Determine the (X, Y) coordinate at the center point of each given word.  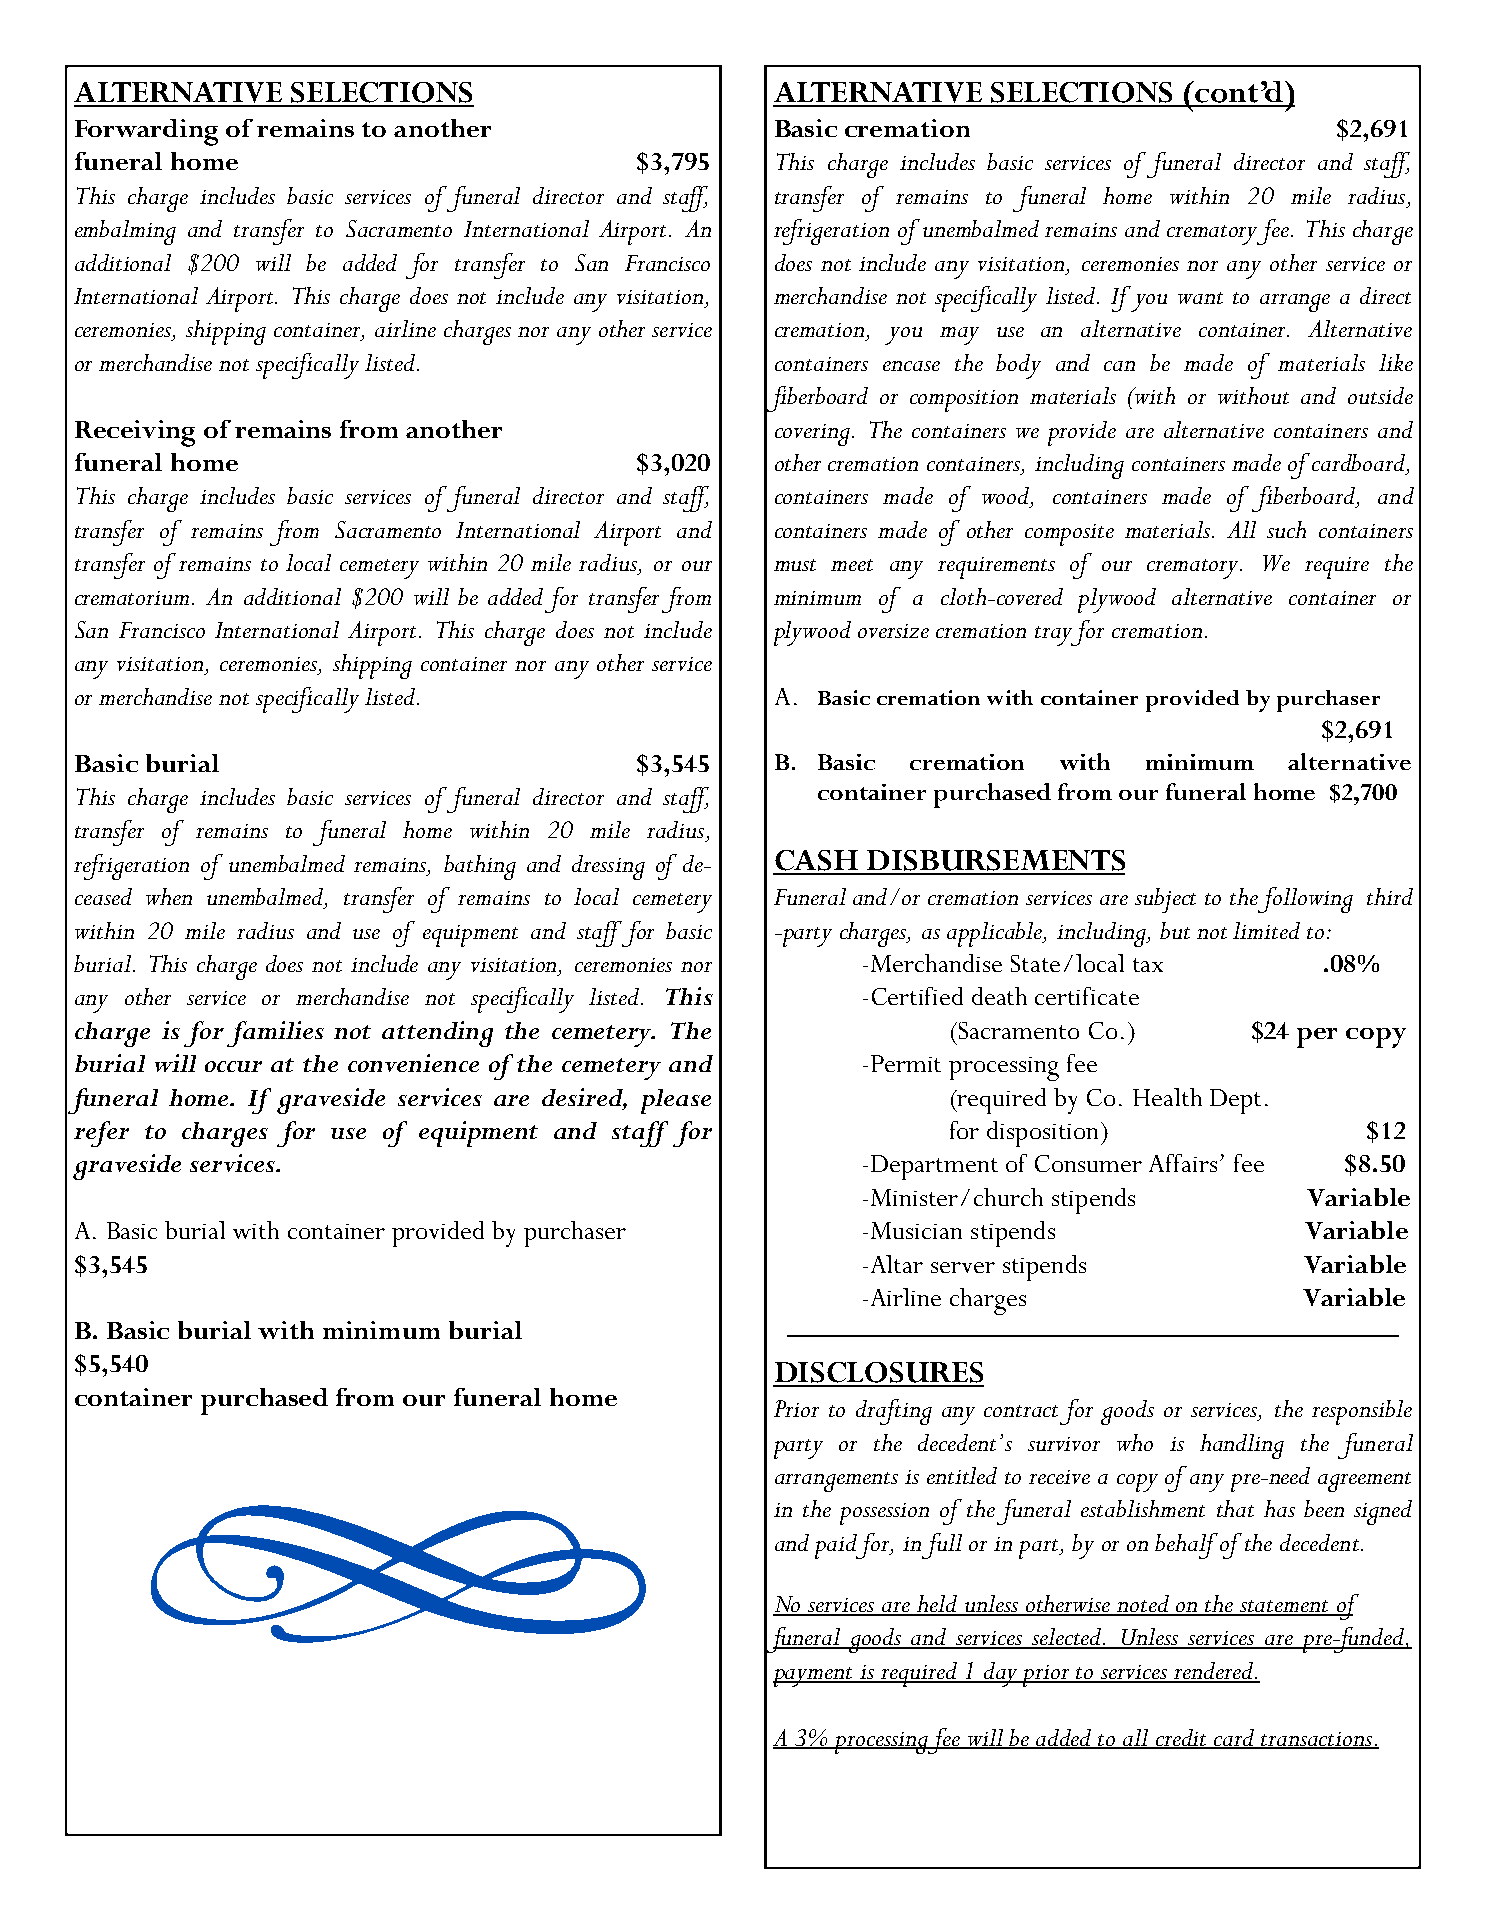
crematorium (132, 598)
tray (1055, 636)
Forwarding (146, 132)
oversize (893, 631)
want (1200, 298)
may (959, 336)
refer (101, 1134)
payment (814, 1677)
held (937, 1605)
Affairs (1183, 1163)
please (676, 1101)
